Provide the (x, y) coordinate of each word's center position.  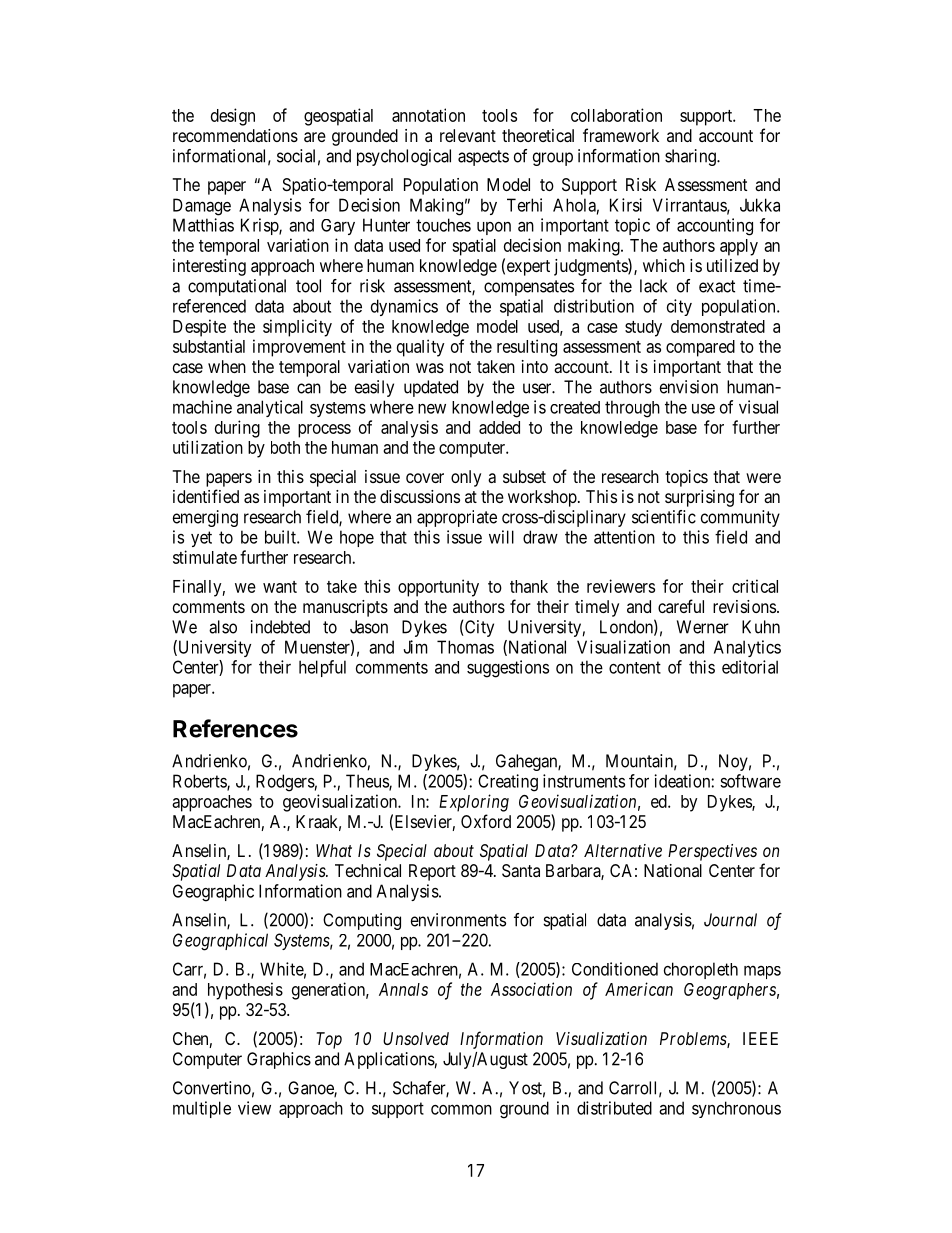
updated (431, 388)
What (334, 850)
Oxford (486, 821)
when (227, 366)
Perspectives (712, 852)
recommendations (235, 135)
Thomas (465, 647)
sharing (691, 157)
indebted (280, 627)
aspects (483, 158)
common (461, 1109)
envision (689, 387)
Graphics (279, 1060)
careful (681, 606)
